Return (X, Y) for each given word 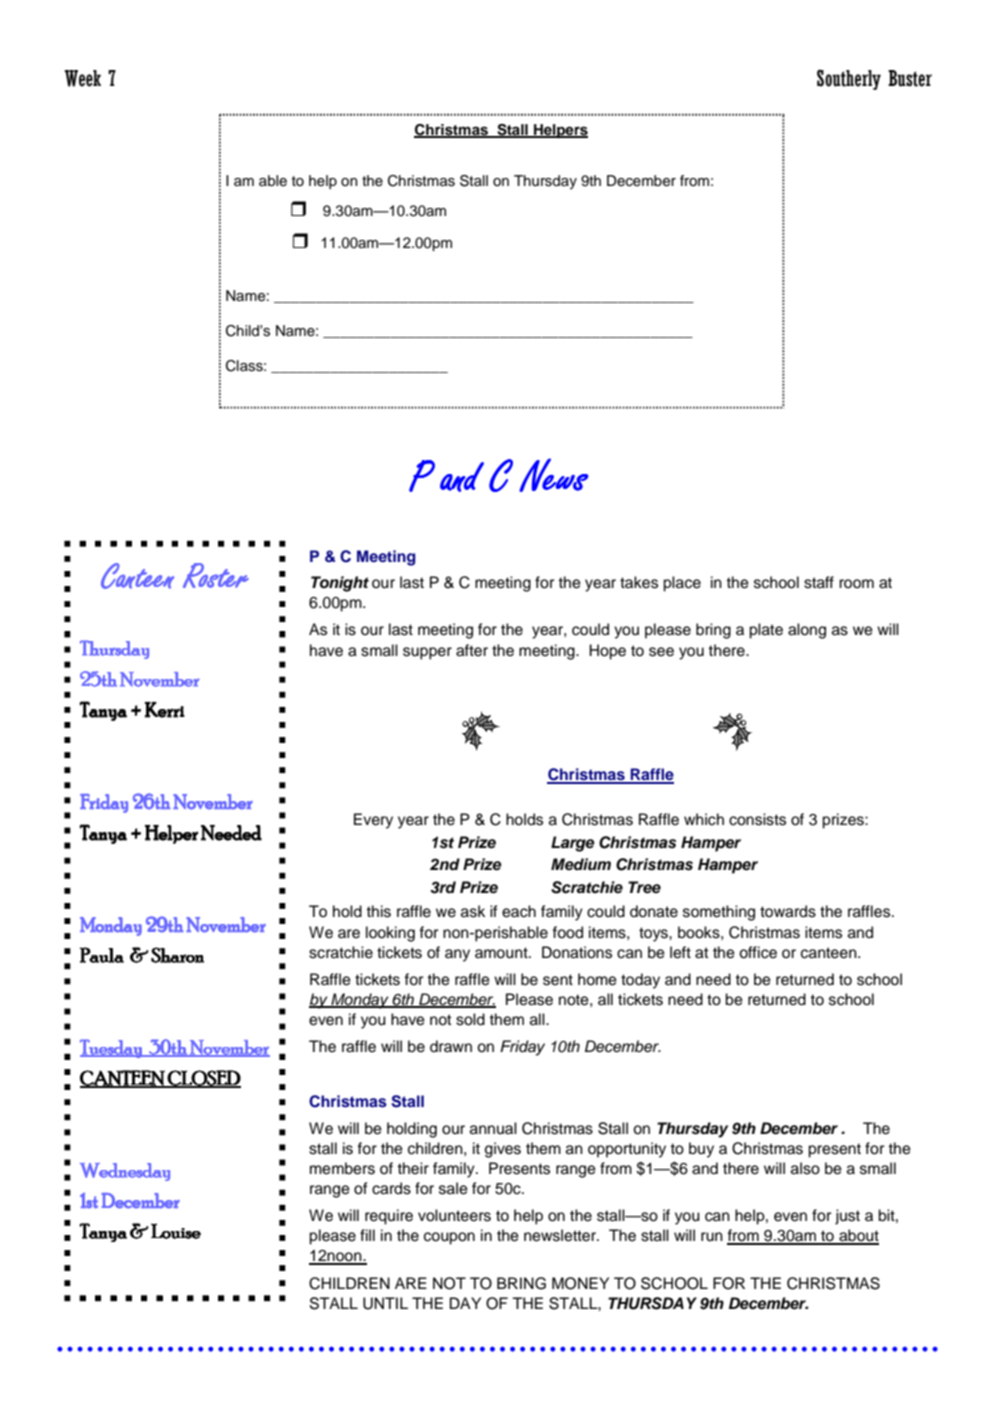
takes (639, 582)
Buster (910, 78)
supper (427, 653)
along (807, 631)
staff (819, 582)
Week (82, 78)
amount (502, 953)
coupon (449, 1238)
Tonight (340, 584)
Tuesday (112, 1048)
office (758, 952)
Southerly (849, 79)
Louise (176, 1231)
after (472, 650)
